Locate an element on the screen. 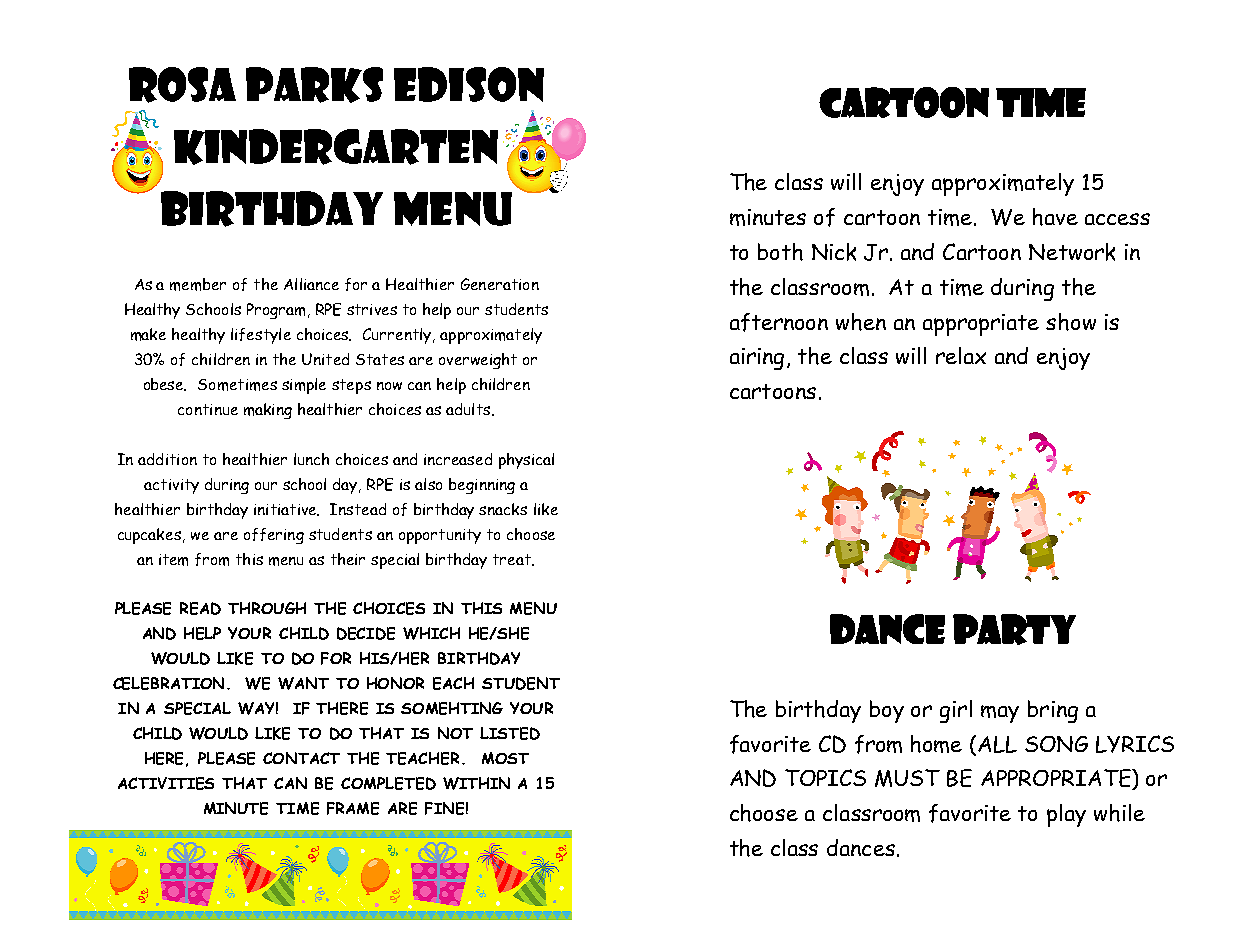  party is located at coordinates (1014, 629).
